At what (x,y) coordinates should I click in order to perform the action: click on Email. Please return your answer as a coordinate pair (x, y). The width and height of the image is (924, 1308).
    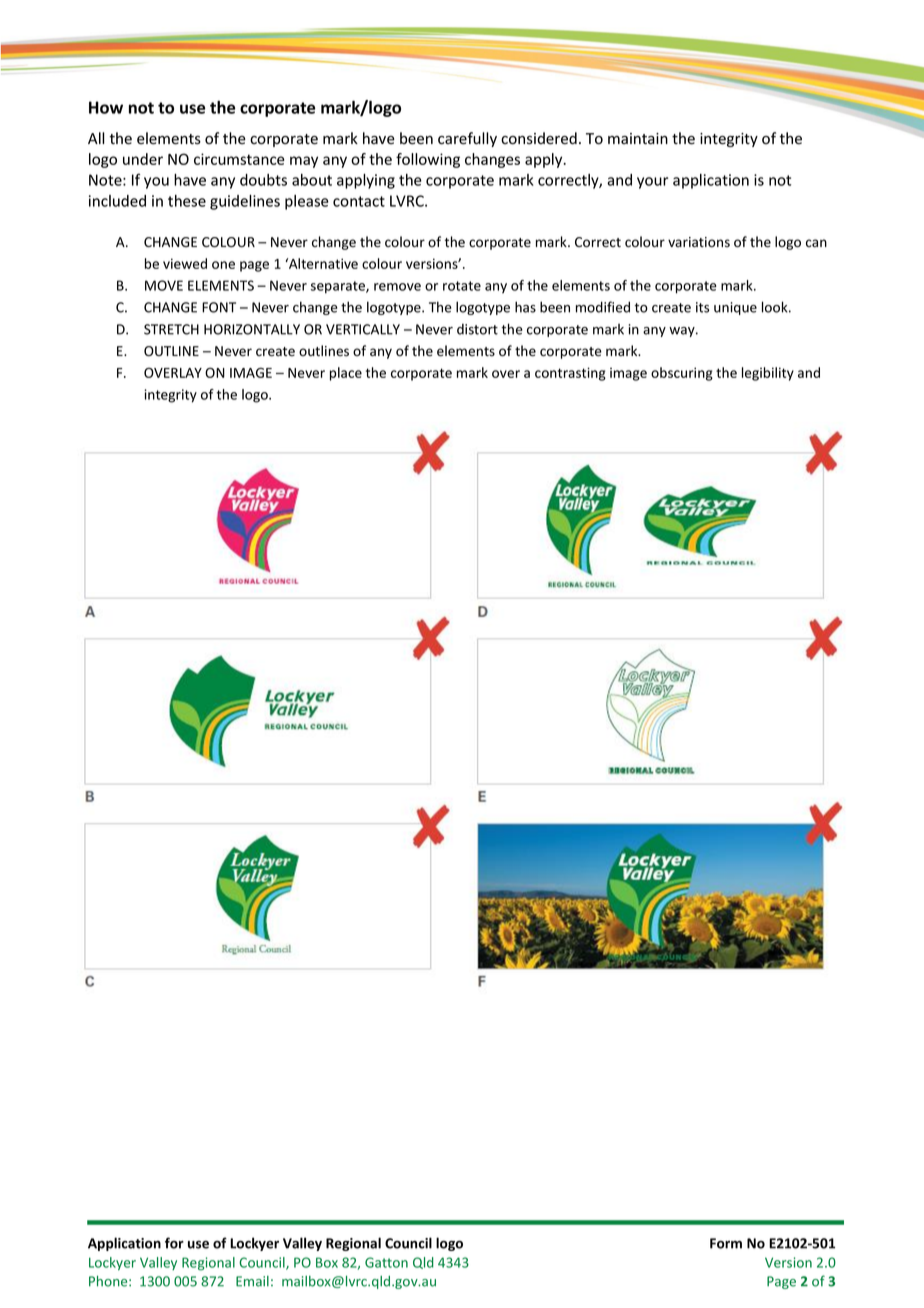
    Looking at the image, I should click on (252, 1281).
